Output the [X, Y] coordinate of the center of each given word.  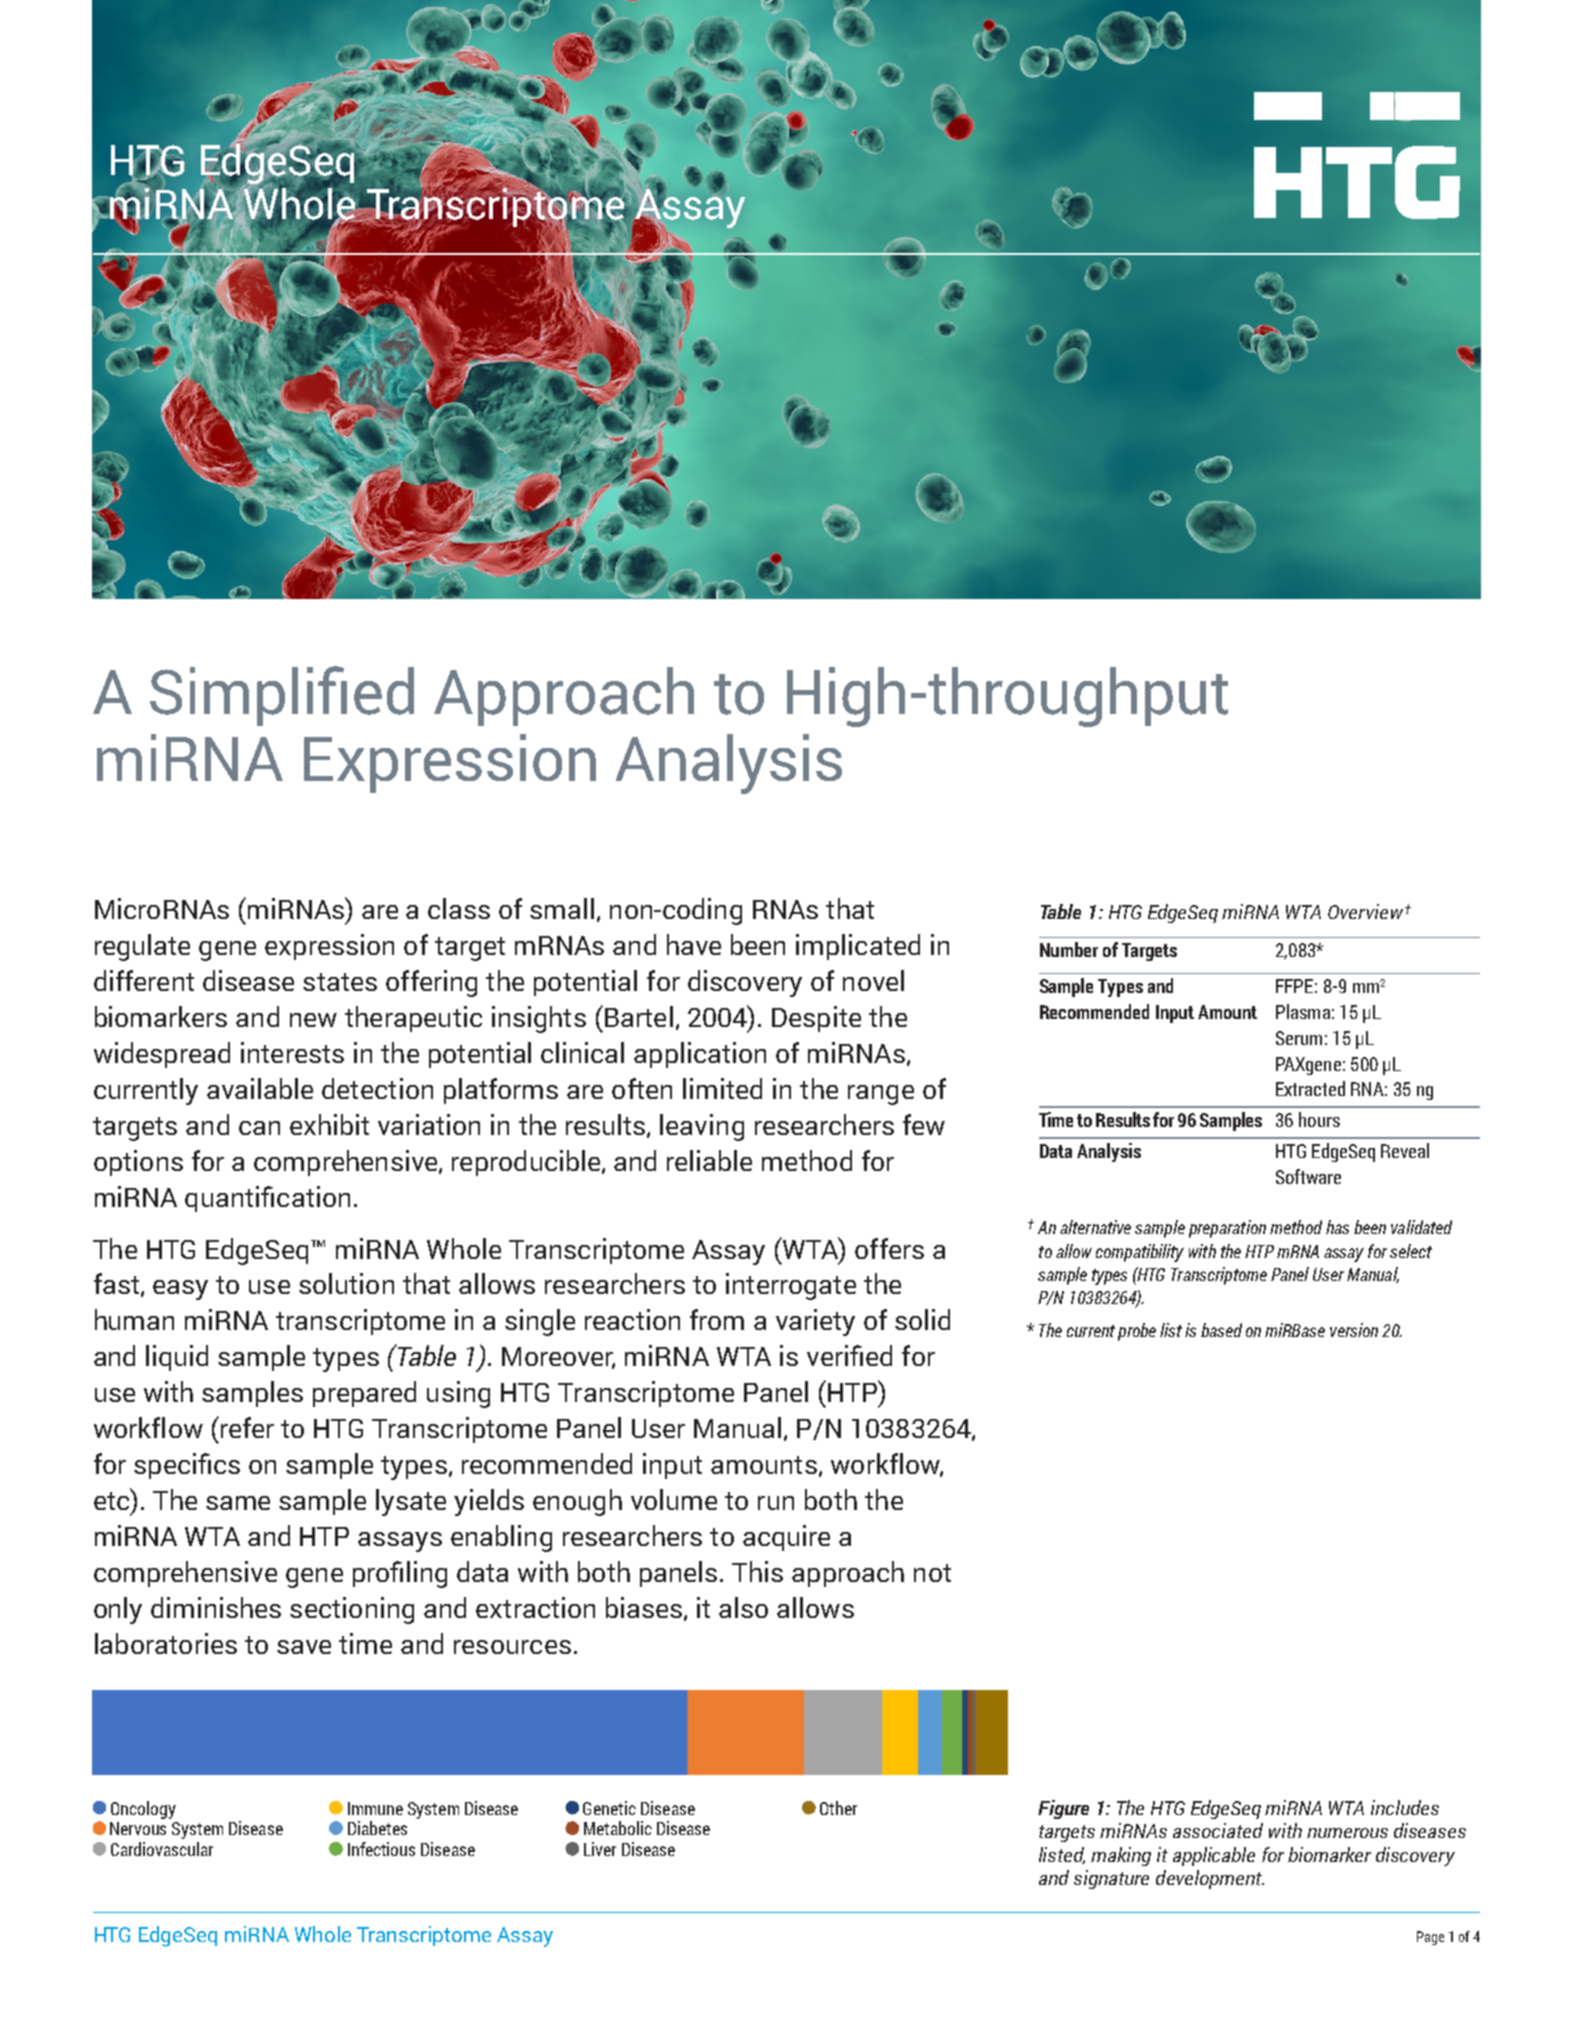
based [1221, 1330]
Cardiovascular [162, 1849]
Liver [600, 1849]
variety [815, 1322]
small [562, 908]
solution [346, 1283]
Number [1069, 949]
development [1210, 1879]
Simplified [282, 696]
